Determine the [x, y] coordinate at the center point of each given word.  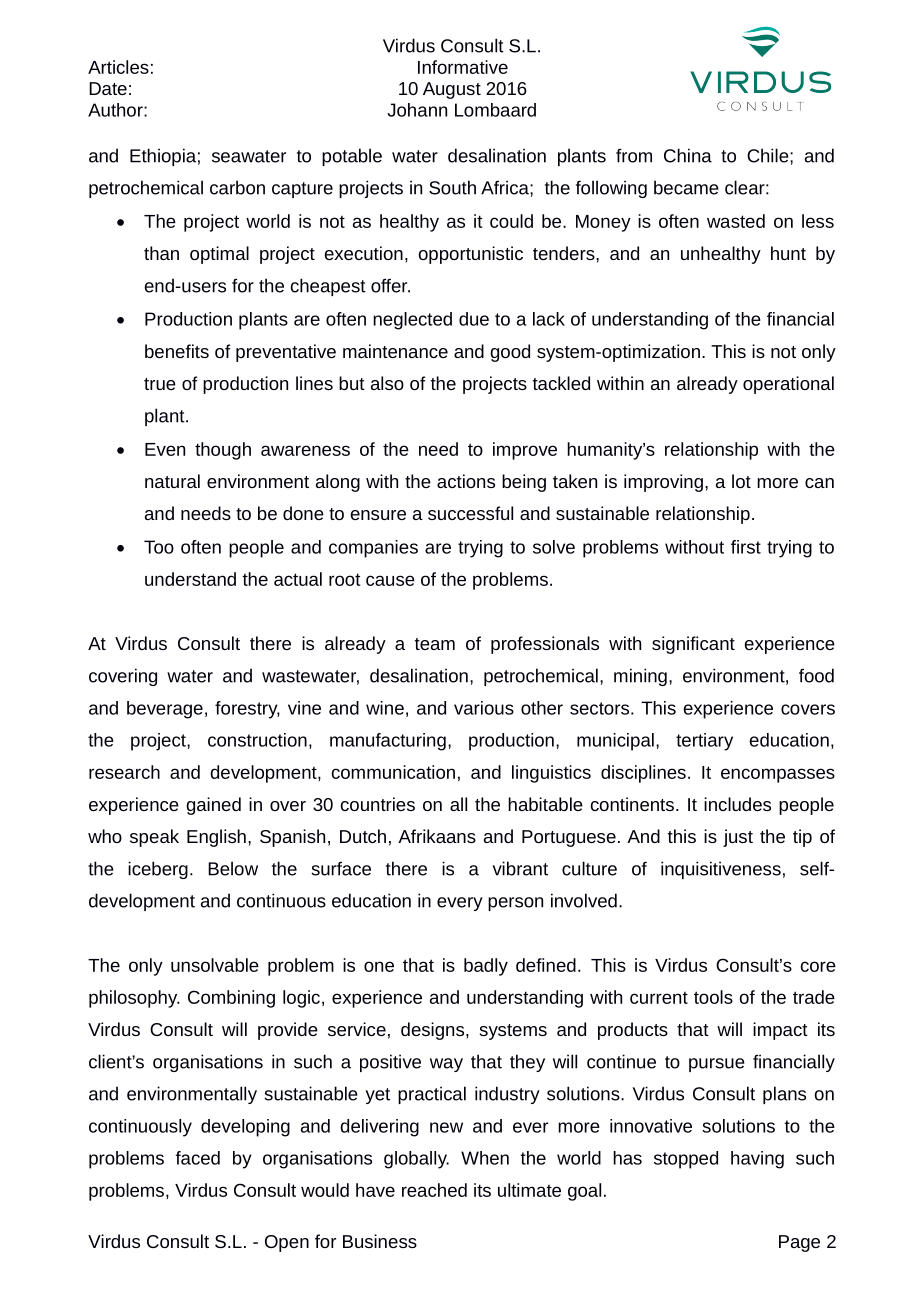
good [510, 353]
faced [197, 1158]
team [435, 644]
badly [486, 967]
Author [116, 110]
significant [693, 645]
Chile [769, 155]
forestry [247, 710]
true [160, 384]
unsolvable [215, 965]
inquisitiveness [721, 870]
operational [788, 385]
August [452, 90]
